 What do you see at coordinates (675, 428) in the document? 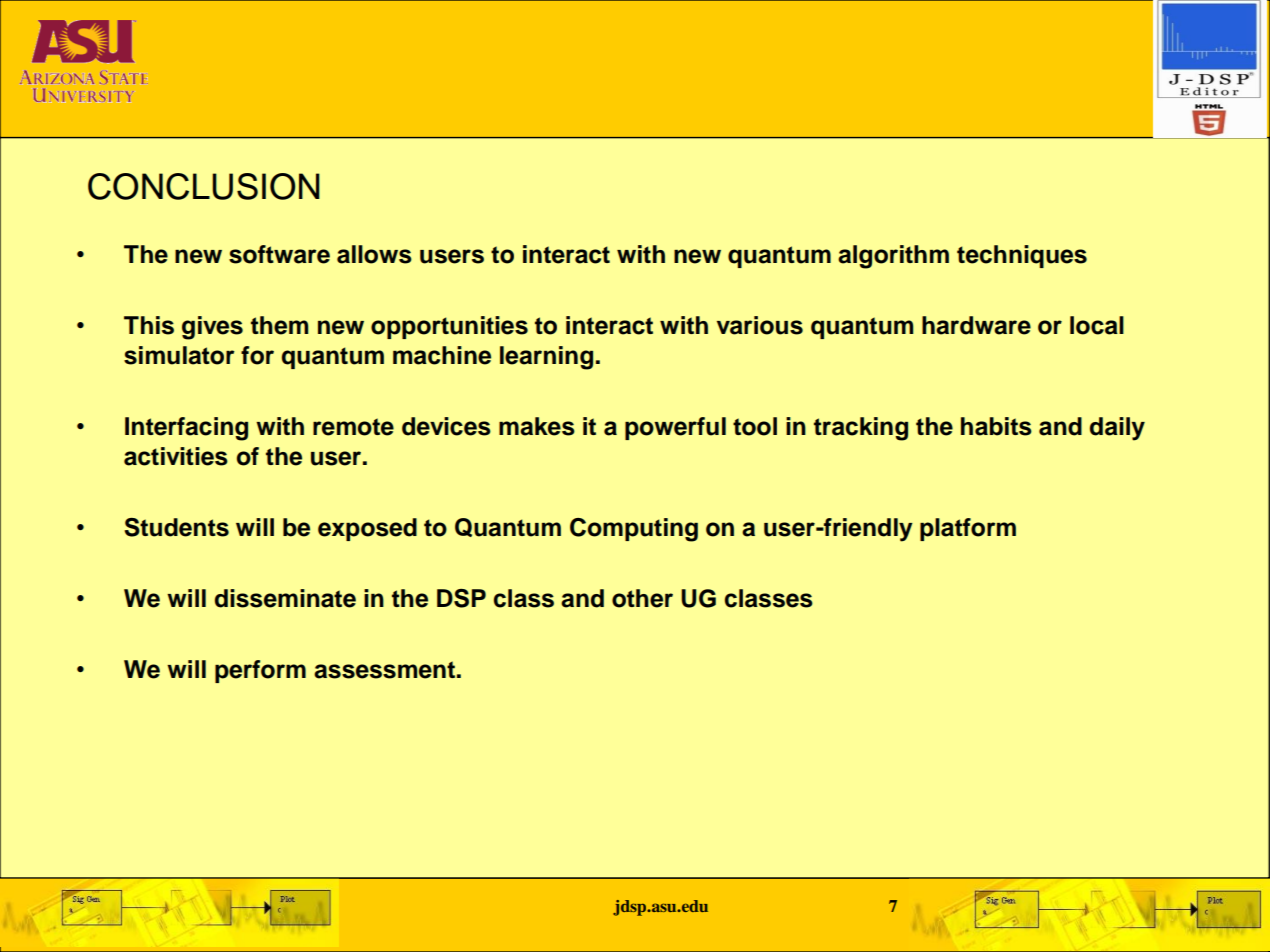
I see `powerful` at bounding box center [675, 428].
